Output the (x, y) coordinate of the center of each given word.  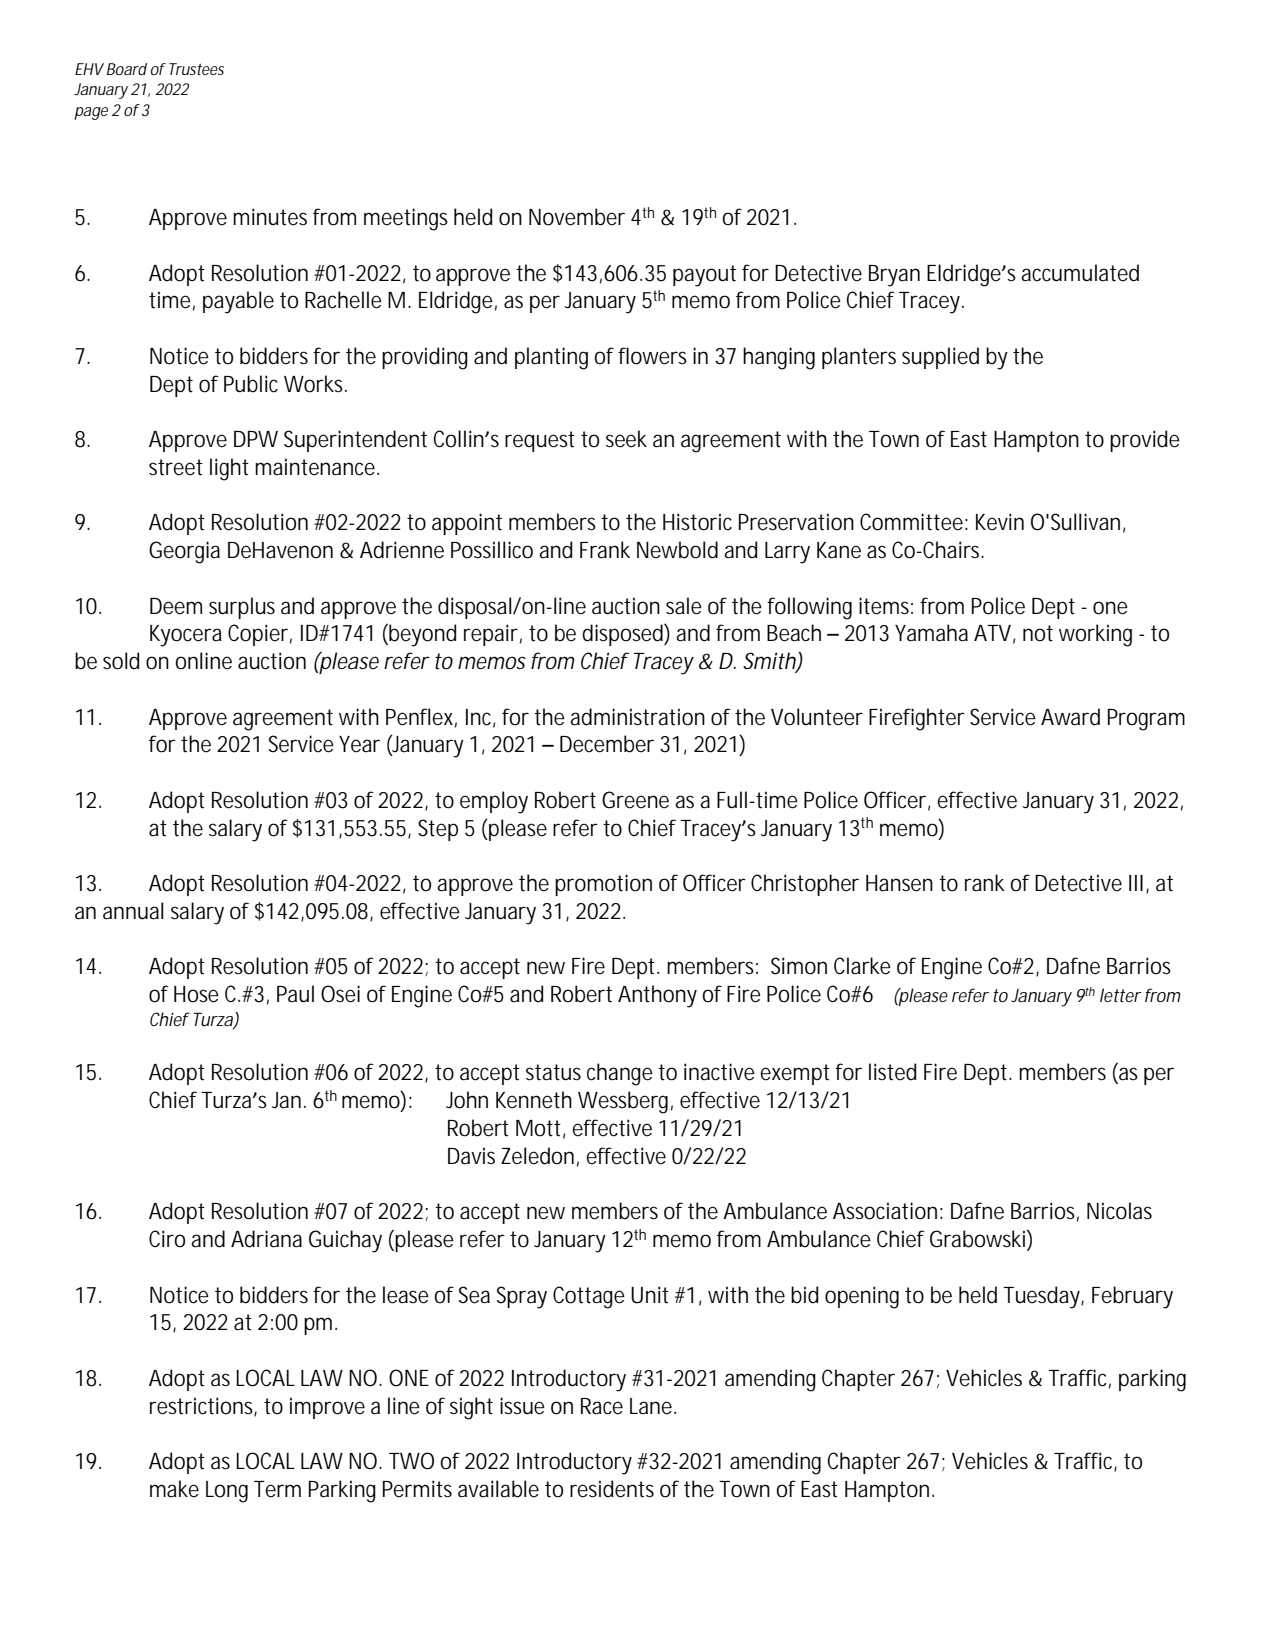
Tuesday (1043, 1297)
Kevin (1000, 522)
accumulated (1080, 273)
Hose (196, 994)
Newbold (677, 550)
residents (612, 1489)
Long (227, 1492)
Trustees (196, 69)
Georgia (184, 552)
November (577, 217)
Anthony (657, 996)
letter (1121, 995)
